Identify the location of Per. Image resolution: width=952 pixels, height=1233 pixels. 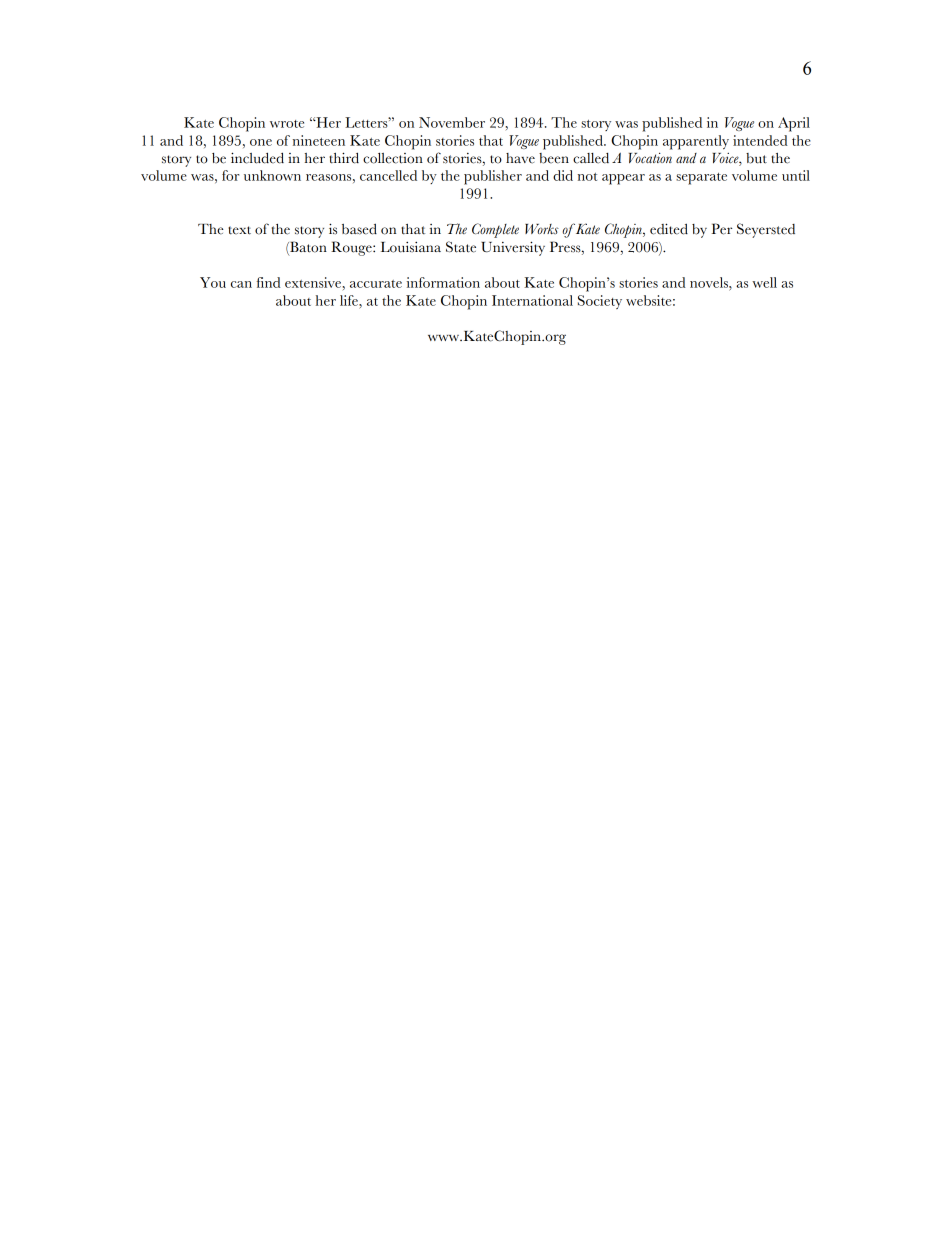
(722, 229).
